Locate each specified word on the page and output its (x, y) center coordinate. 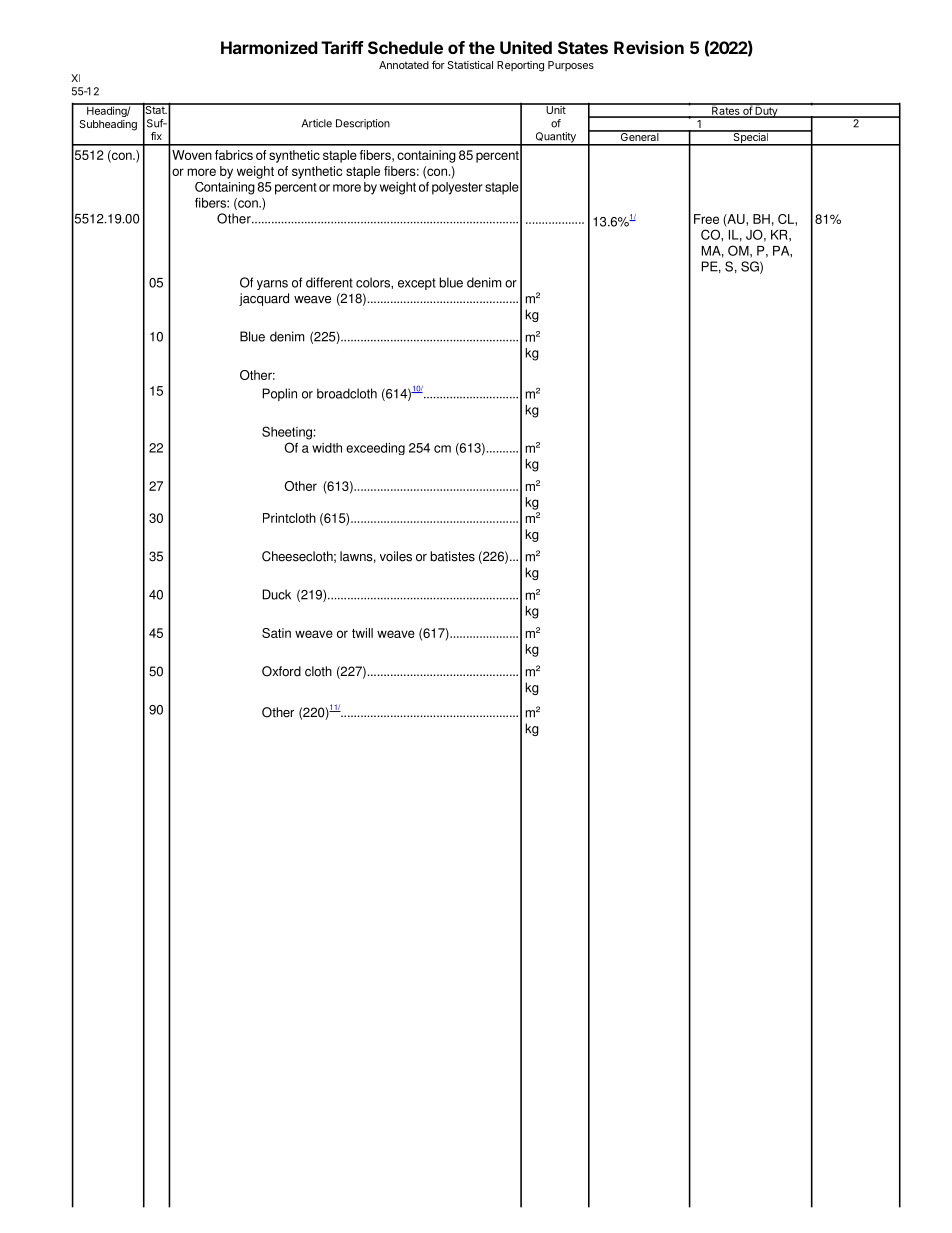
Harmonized (269, 47)
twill (362, 633)
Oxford (281, 671)
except (417, 284)
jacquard (264, 299)
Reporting (520, 66)
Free (706, 219)
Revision (649, 47)
